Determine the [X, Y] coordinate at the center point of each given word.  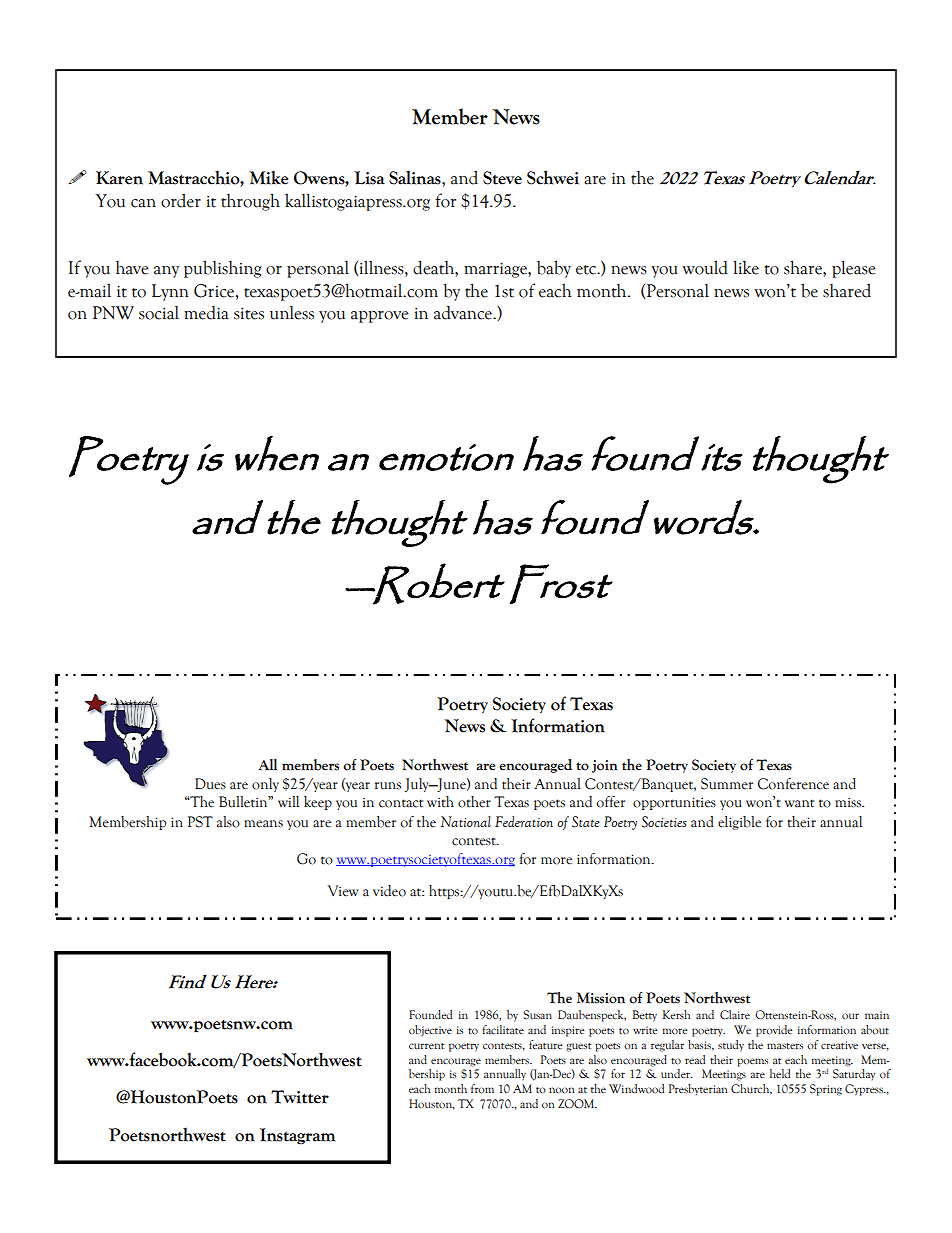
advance [464, 313]
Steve [502, 178]
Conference [793, 784]
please [854, 269]
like [746, 267]
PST [200, 822]
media [206, 313]
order [181, 200]
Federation [524, 821]
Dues [210, 784]
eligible [739, 823]
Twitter [300, 1097]
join [605, 766]
